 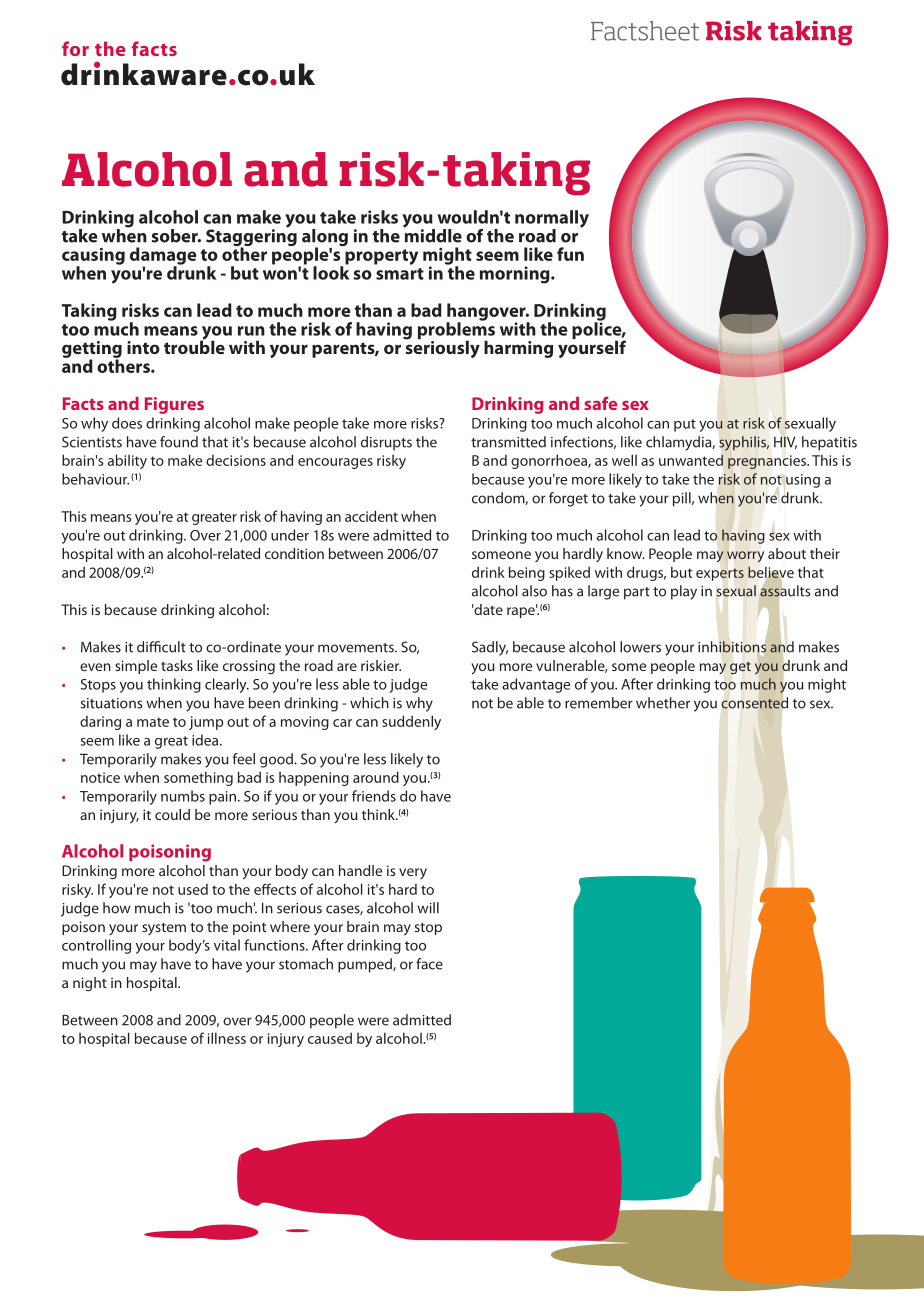 I want to click on accident, so click(x=371, y=516).
